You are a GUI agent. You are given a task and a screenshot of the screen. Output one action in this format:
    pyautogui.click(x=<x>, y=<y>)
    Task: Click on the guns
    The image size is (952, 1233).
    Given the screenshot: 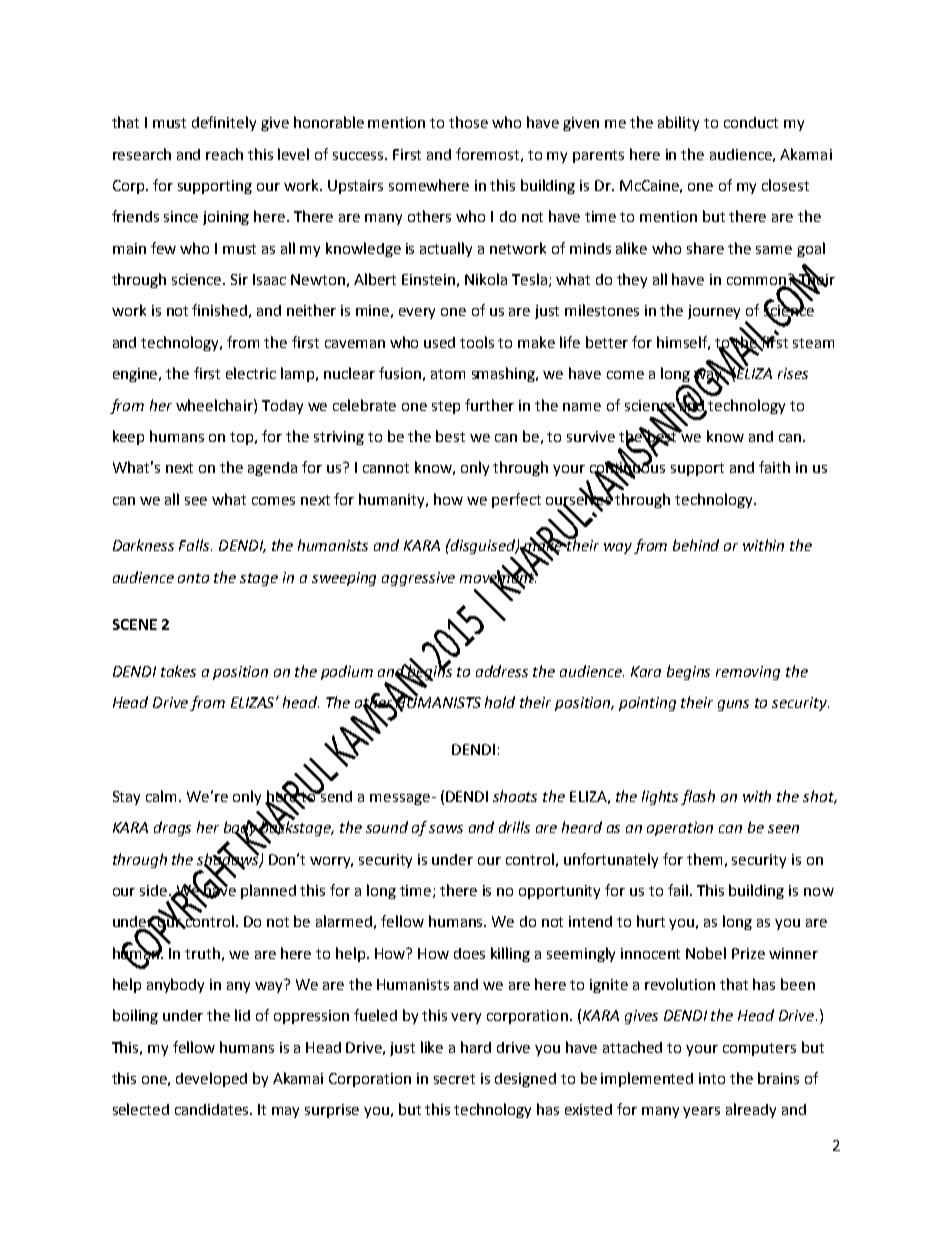 What is the action you would take?
    pyautogui.click(x=733, y=705)
